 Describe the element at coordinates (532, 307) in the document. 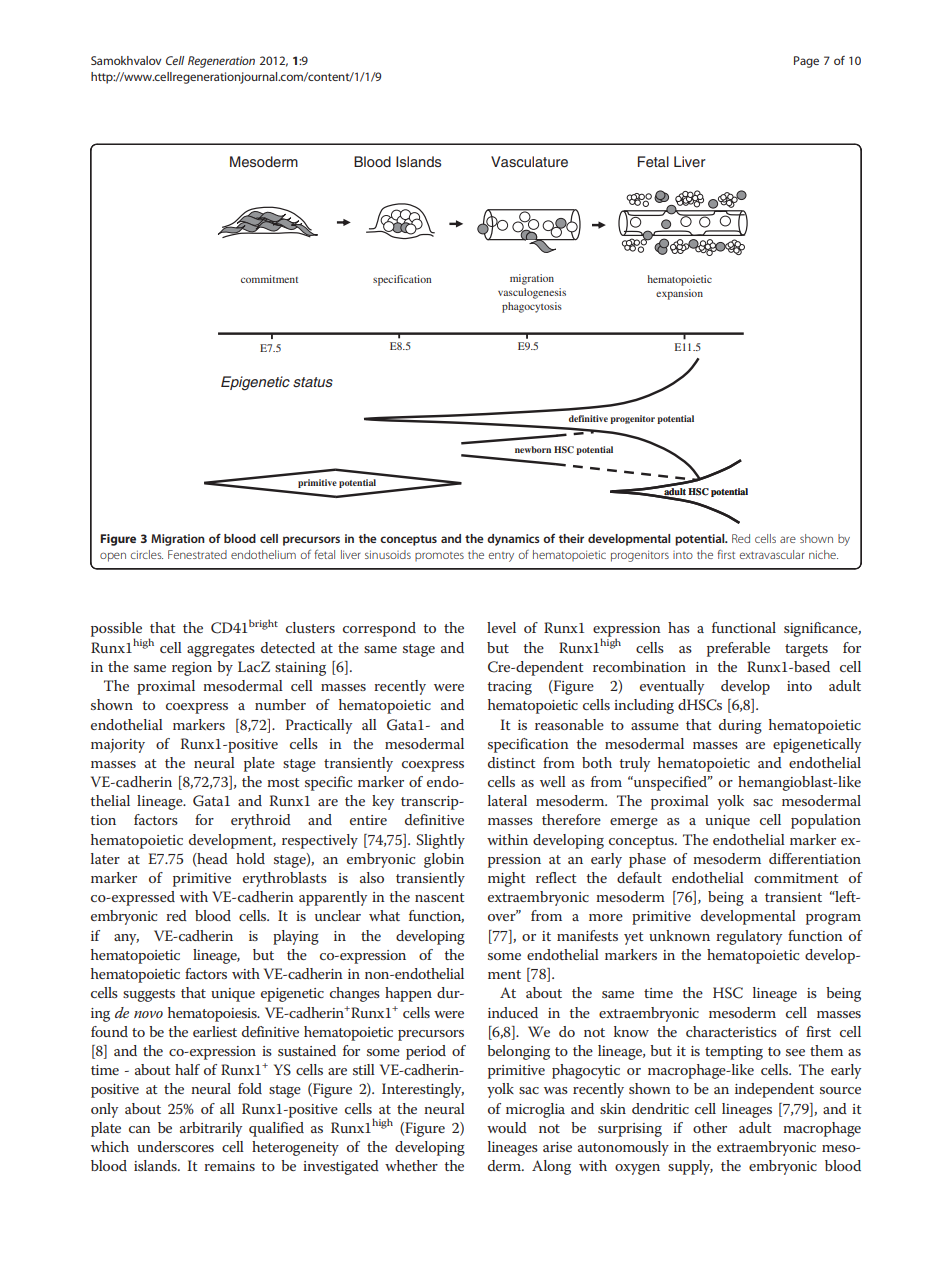

I see `phagocytosis` at that location.
